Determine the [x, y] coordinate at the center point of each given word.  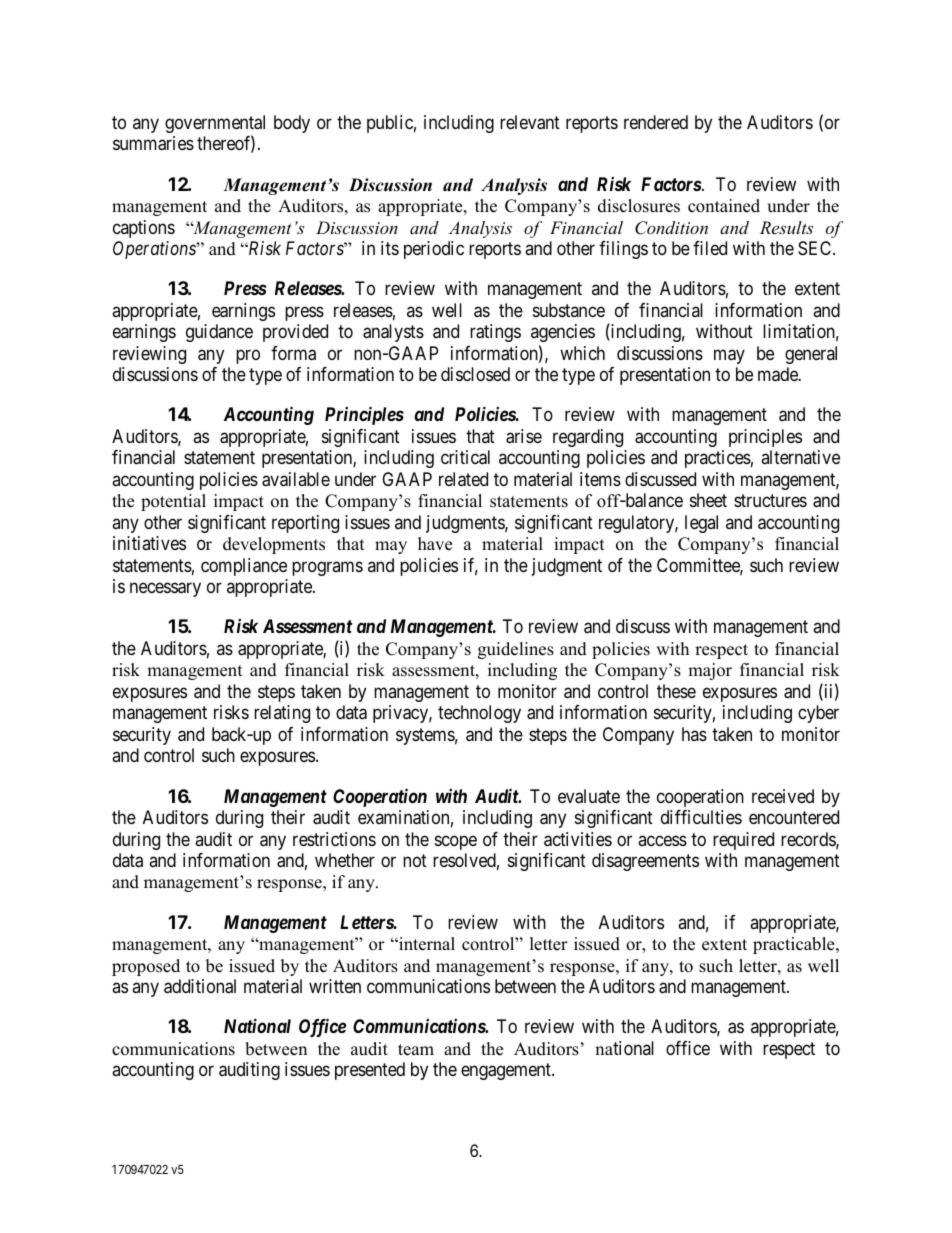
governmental [215, 125]
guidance [219, 333]
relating [282, 714]
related [463, 479]
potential [173, 502]
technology [479, 714]
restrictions [334, 839]
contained [724, 206]
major [710, 671]
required [743, 841]
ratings [495, 333]
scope [456, 842]
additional [200, 986]
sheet [708, 500]
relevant [530, 122]
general [811, 355]
